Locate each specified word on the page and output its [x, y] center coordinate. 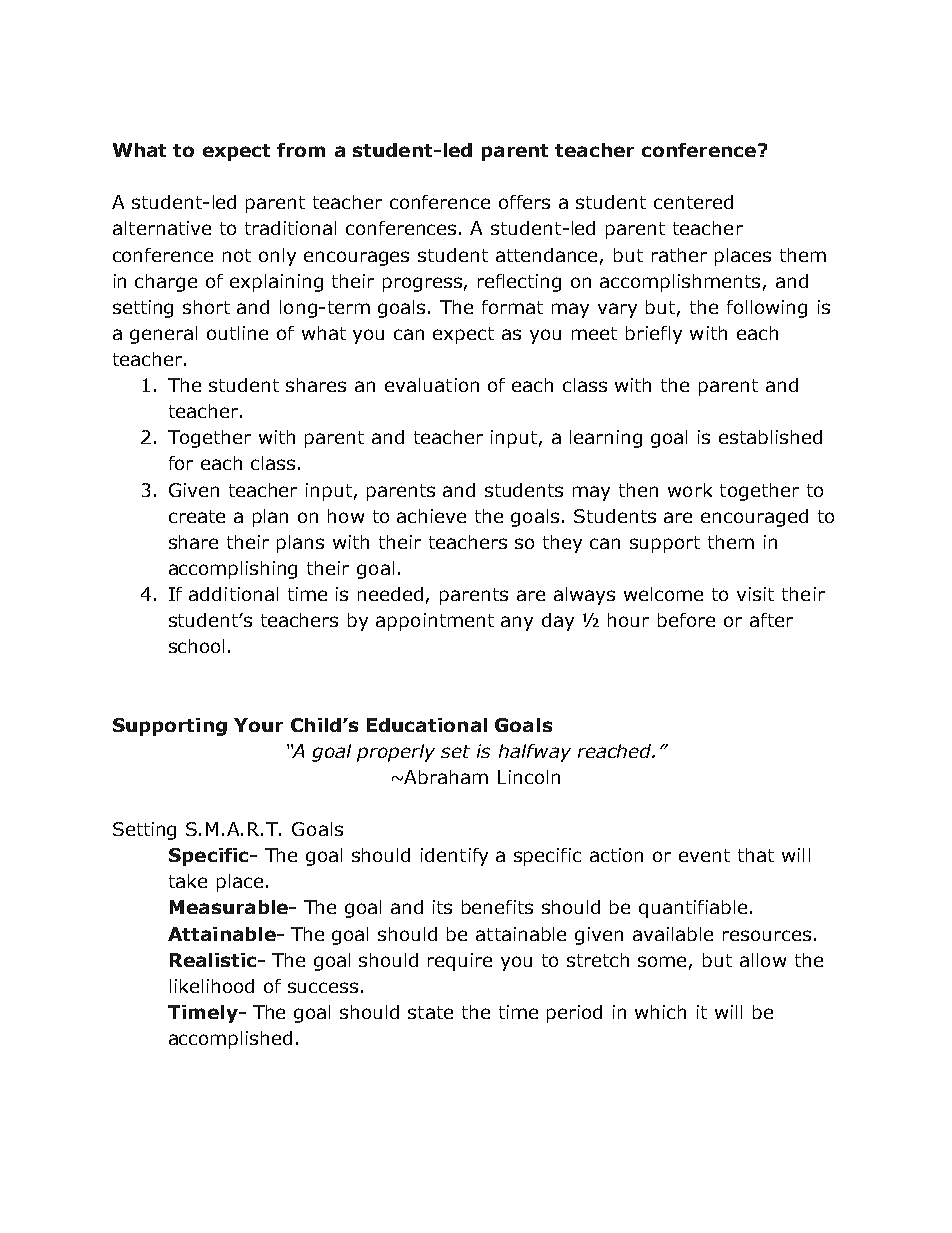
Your [258, 725]
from [301, 150]
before [686, 620]
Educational [427, 725]
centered [693, 202]
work [690, 490]
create [197, 516]
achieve [431, 516]
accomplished [230, 1040]
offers [524, 202]
